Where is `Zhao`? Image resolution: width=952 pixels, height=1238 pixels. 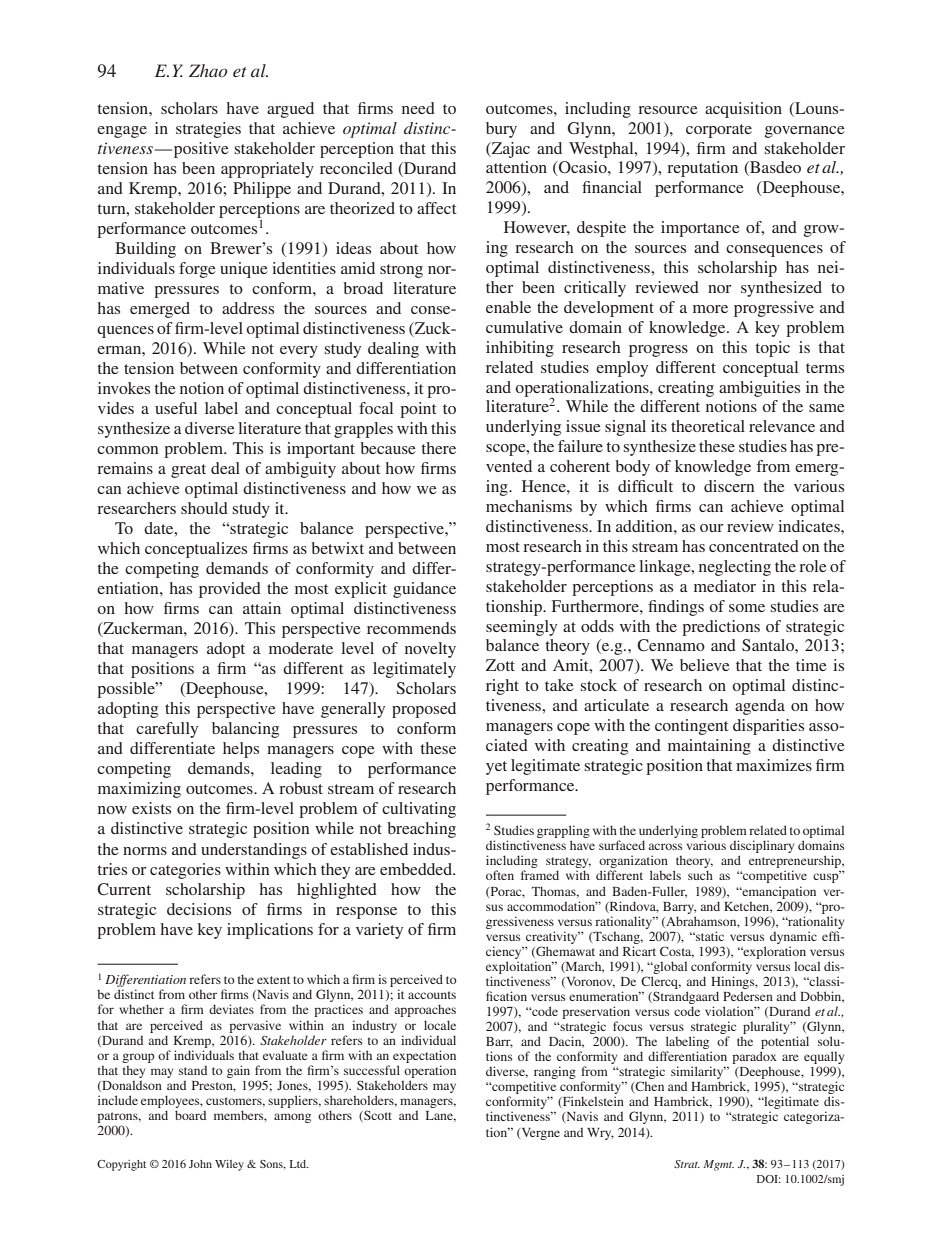 Zhao is located at coordinates (208, 70).
